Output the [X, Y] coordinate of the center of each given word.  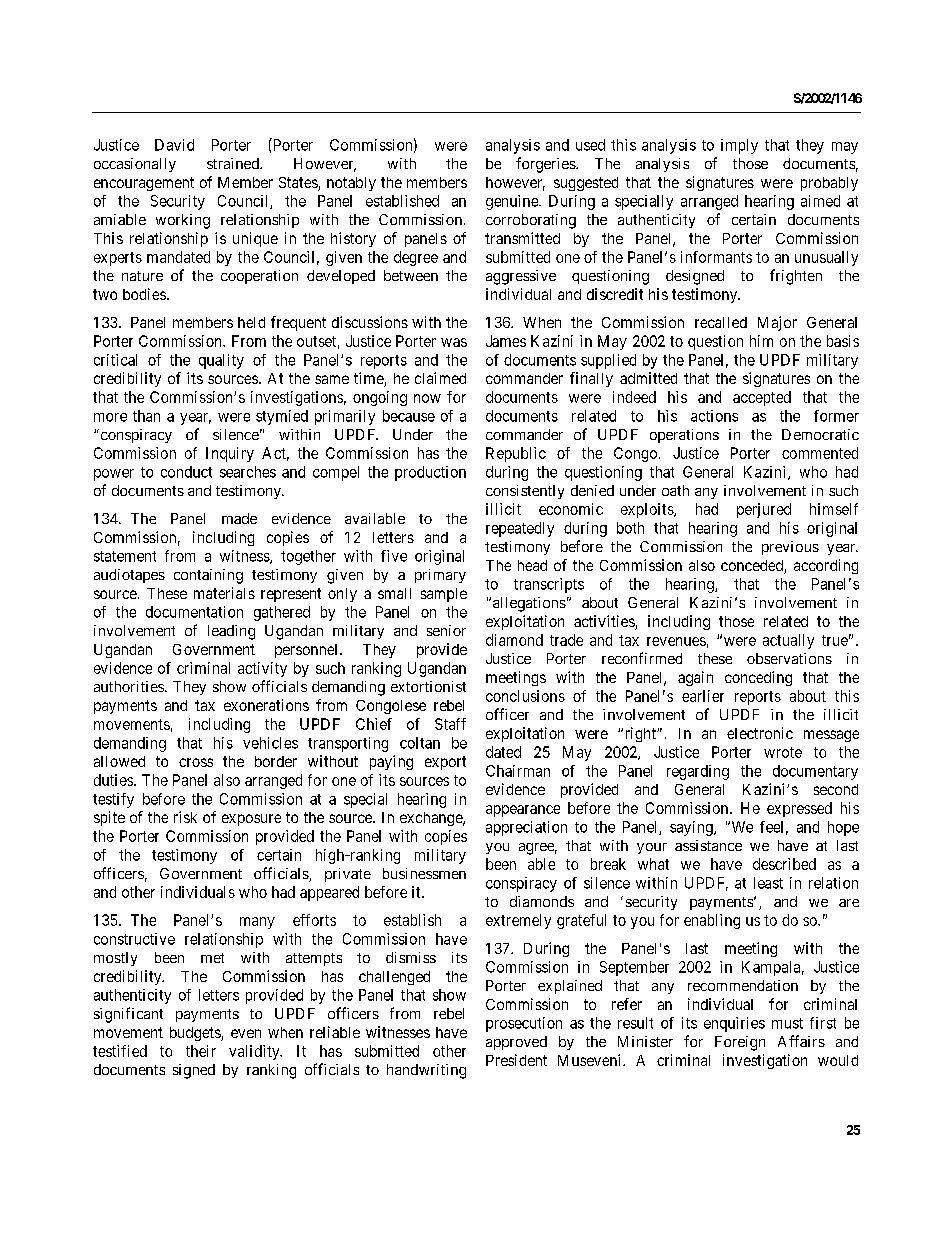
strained [234, 163]
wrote [783, 752]
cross [196, 762]
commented [820, 453]
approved [516, 1043]
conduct [186, 472]
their [201, 1051]
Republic [516, 454]
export [445, 763]
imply [739, 146]
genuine [513, 202]
